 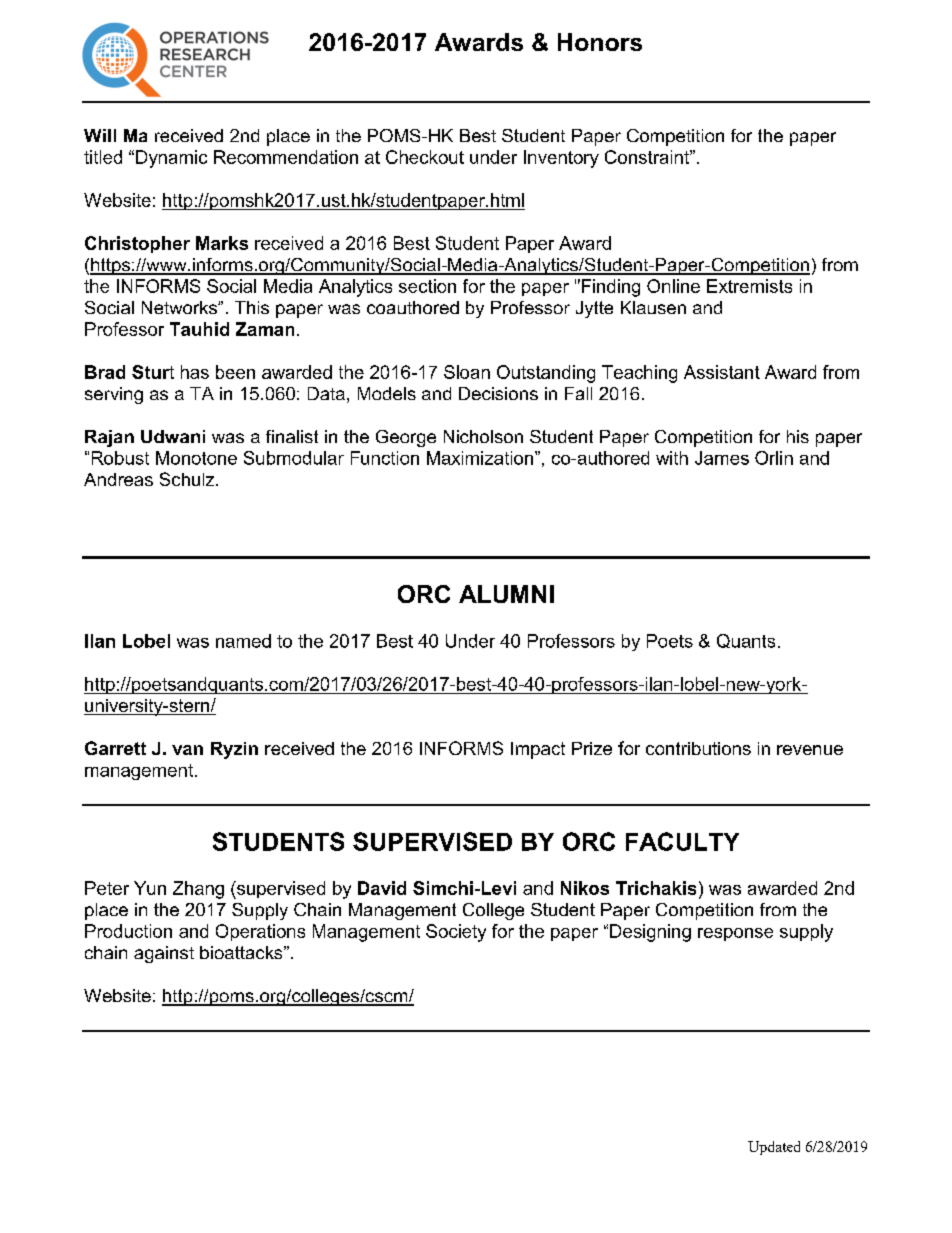 I want to click on named, so click(x=243, y=641).
